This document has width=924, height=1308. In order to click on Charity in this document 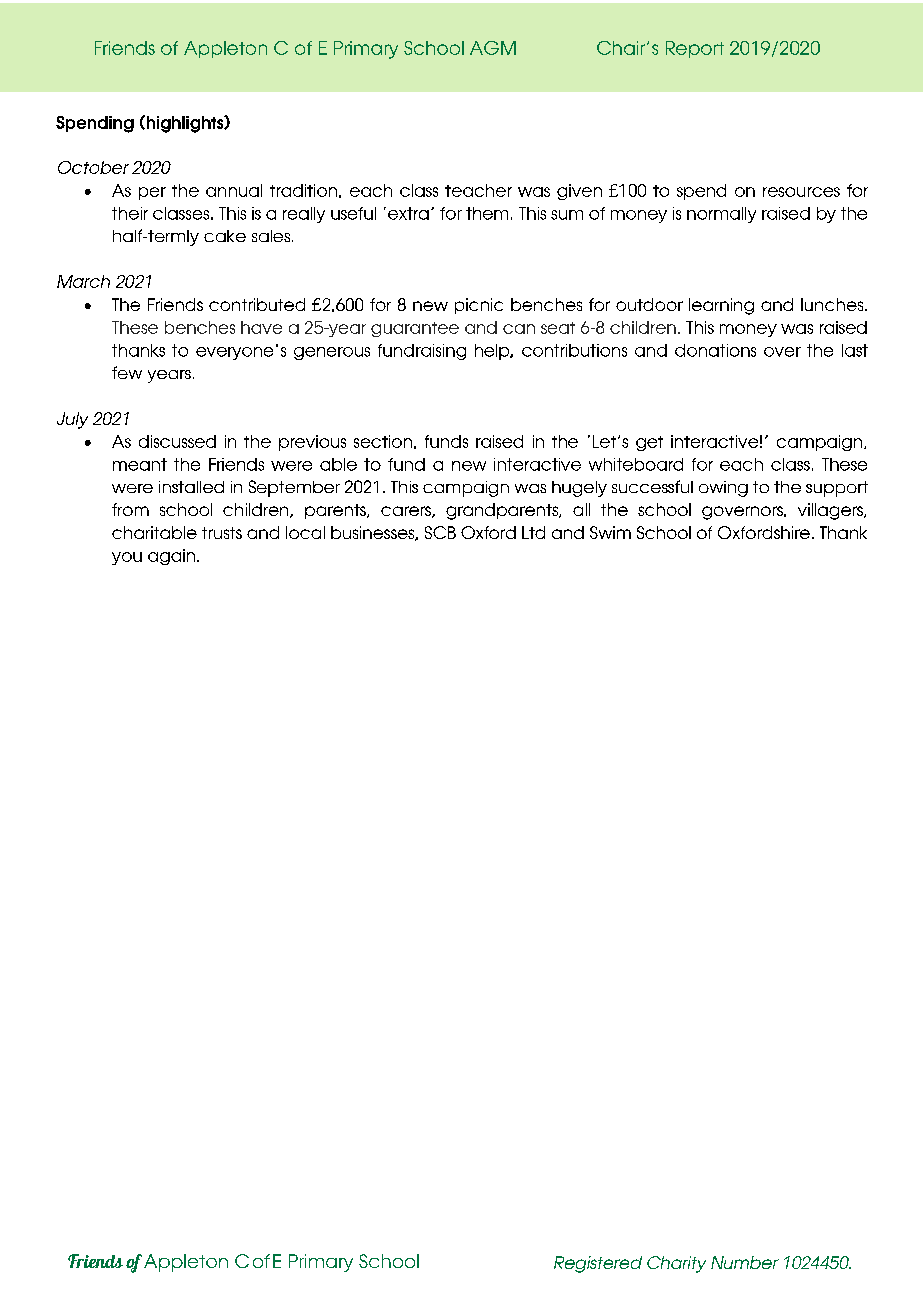, I will do `click(676, 1264)`.
